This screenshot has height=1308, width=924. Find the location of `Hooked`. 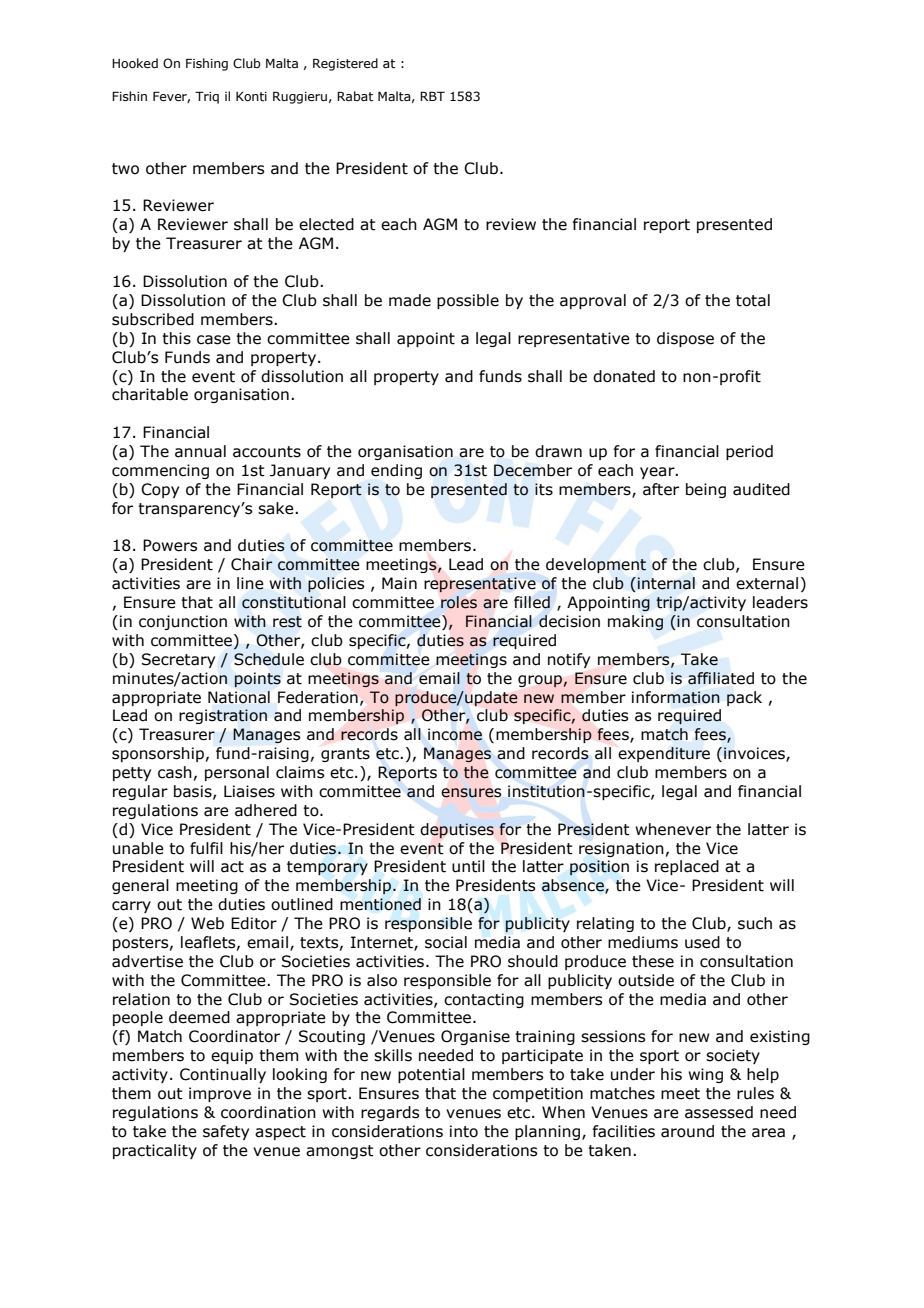

Hooked is located at coordinates (135, 63).
